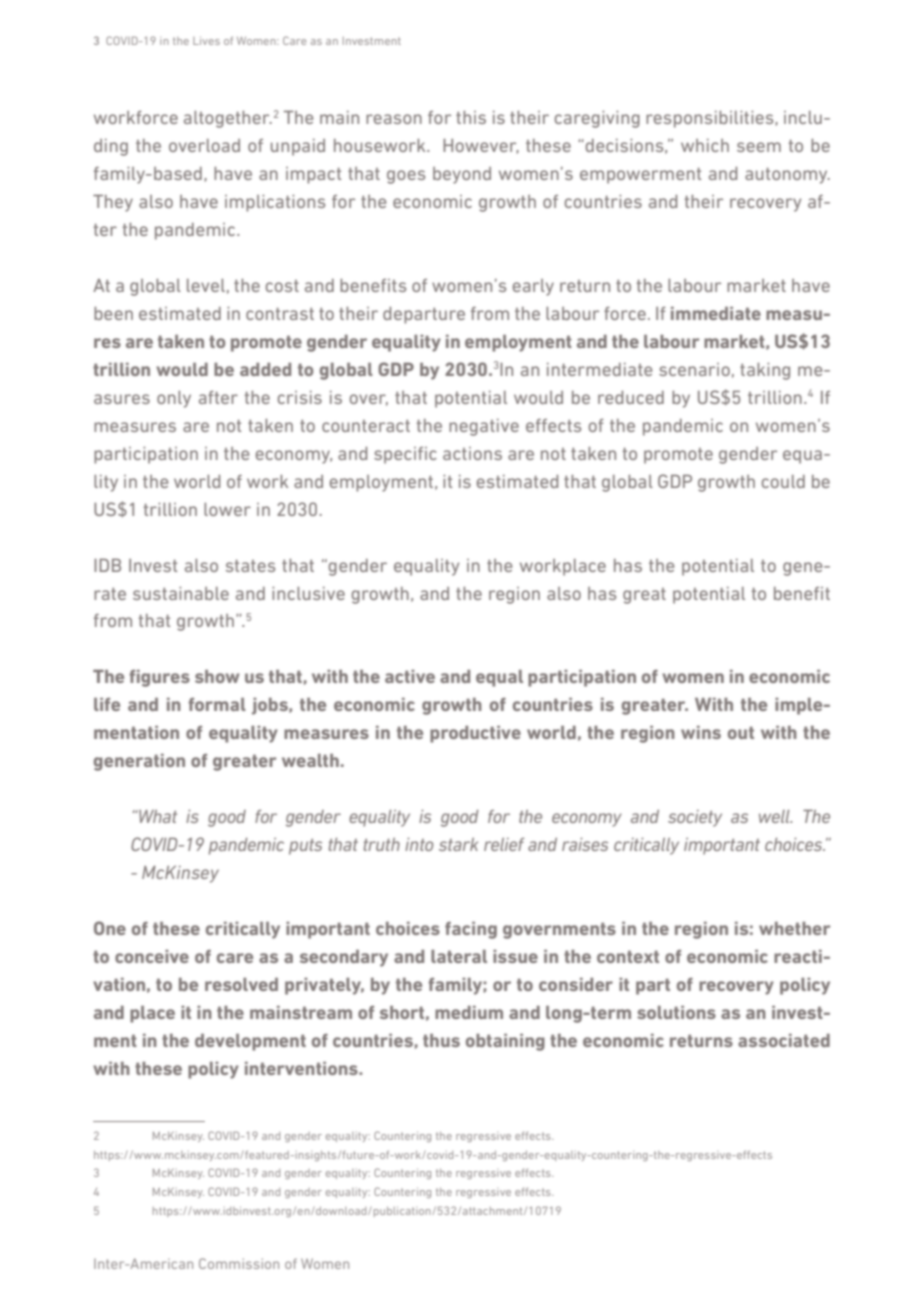  Describe the element at coordinates (471, 117) in the page. I see `this` at that location.
